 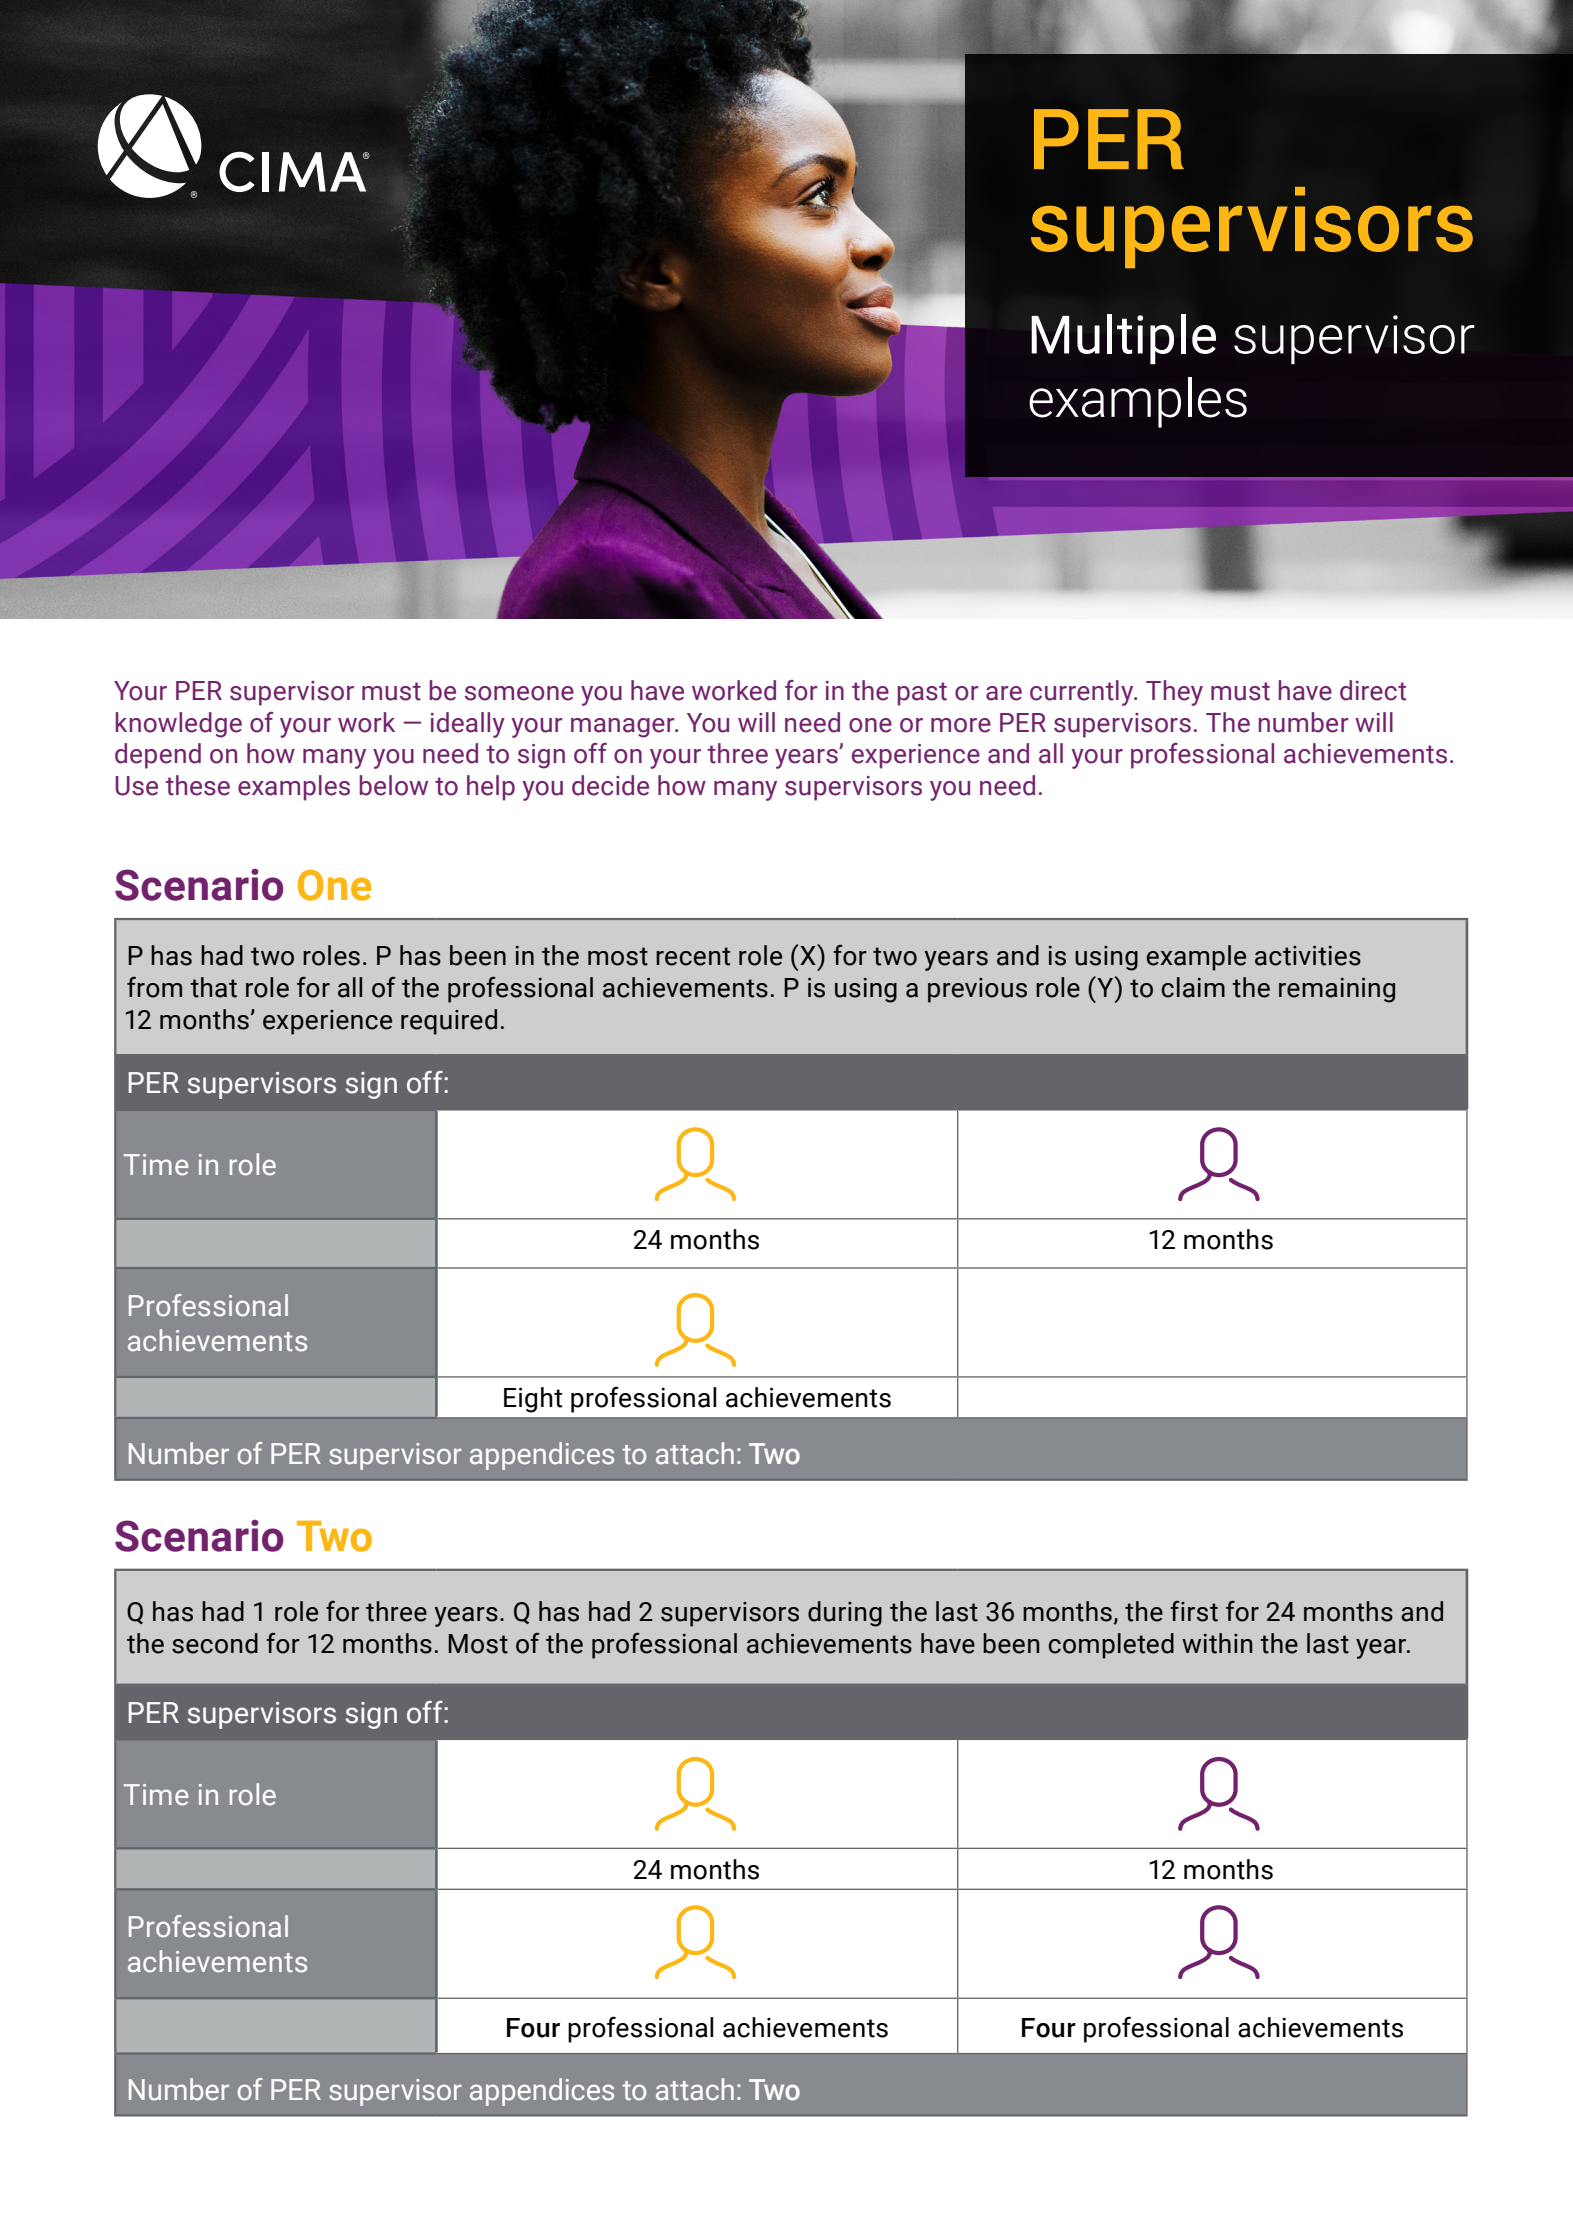 What do you see at coordinates (533, 1400) in the page?
I see `Eight` at bounding box center [533, 1400].
